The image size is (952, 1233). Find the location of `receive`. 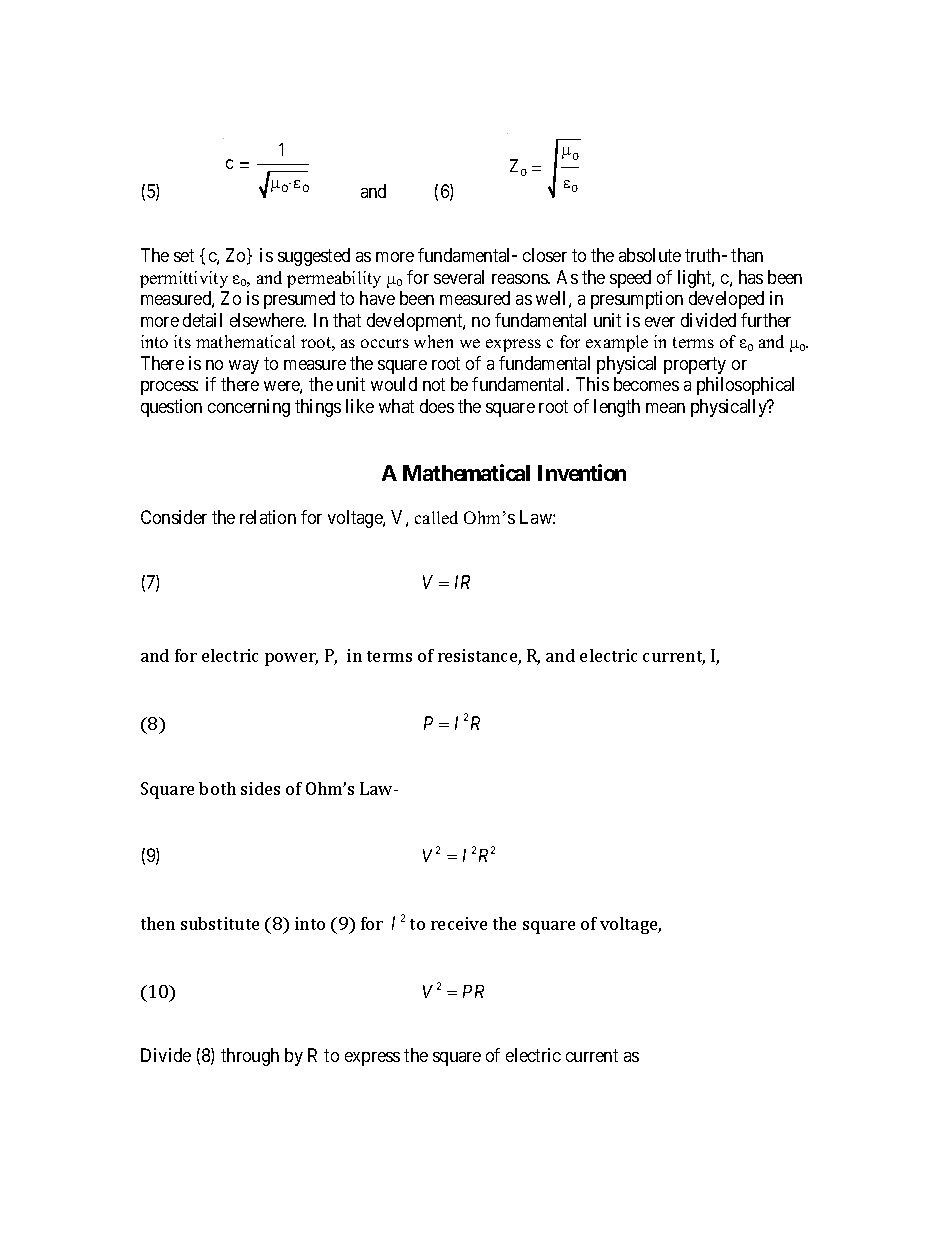

receive is located at coordinates (459, 923).
